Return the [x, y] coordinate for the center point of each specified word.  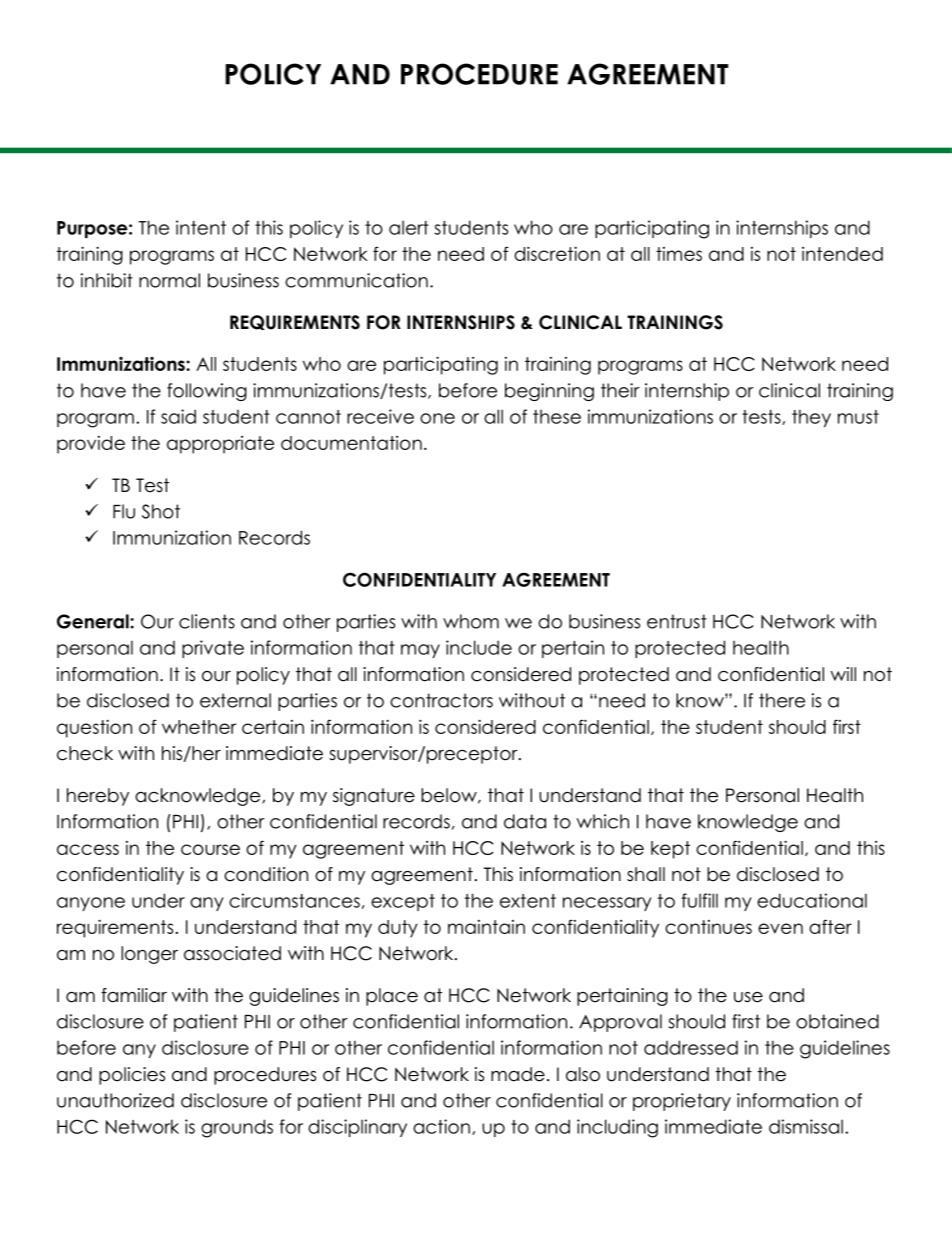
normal [169, 280]
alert [409, 227]
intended [842, 254]
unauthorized [115, 1100]
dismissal [806, 1126]
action [441, 1126]
